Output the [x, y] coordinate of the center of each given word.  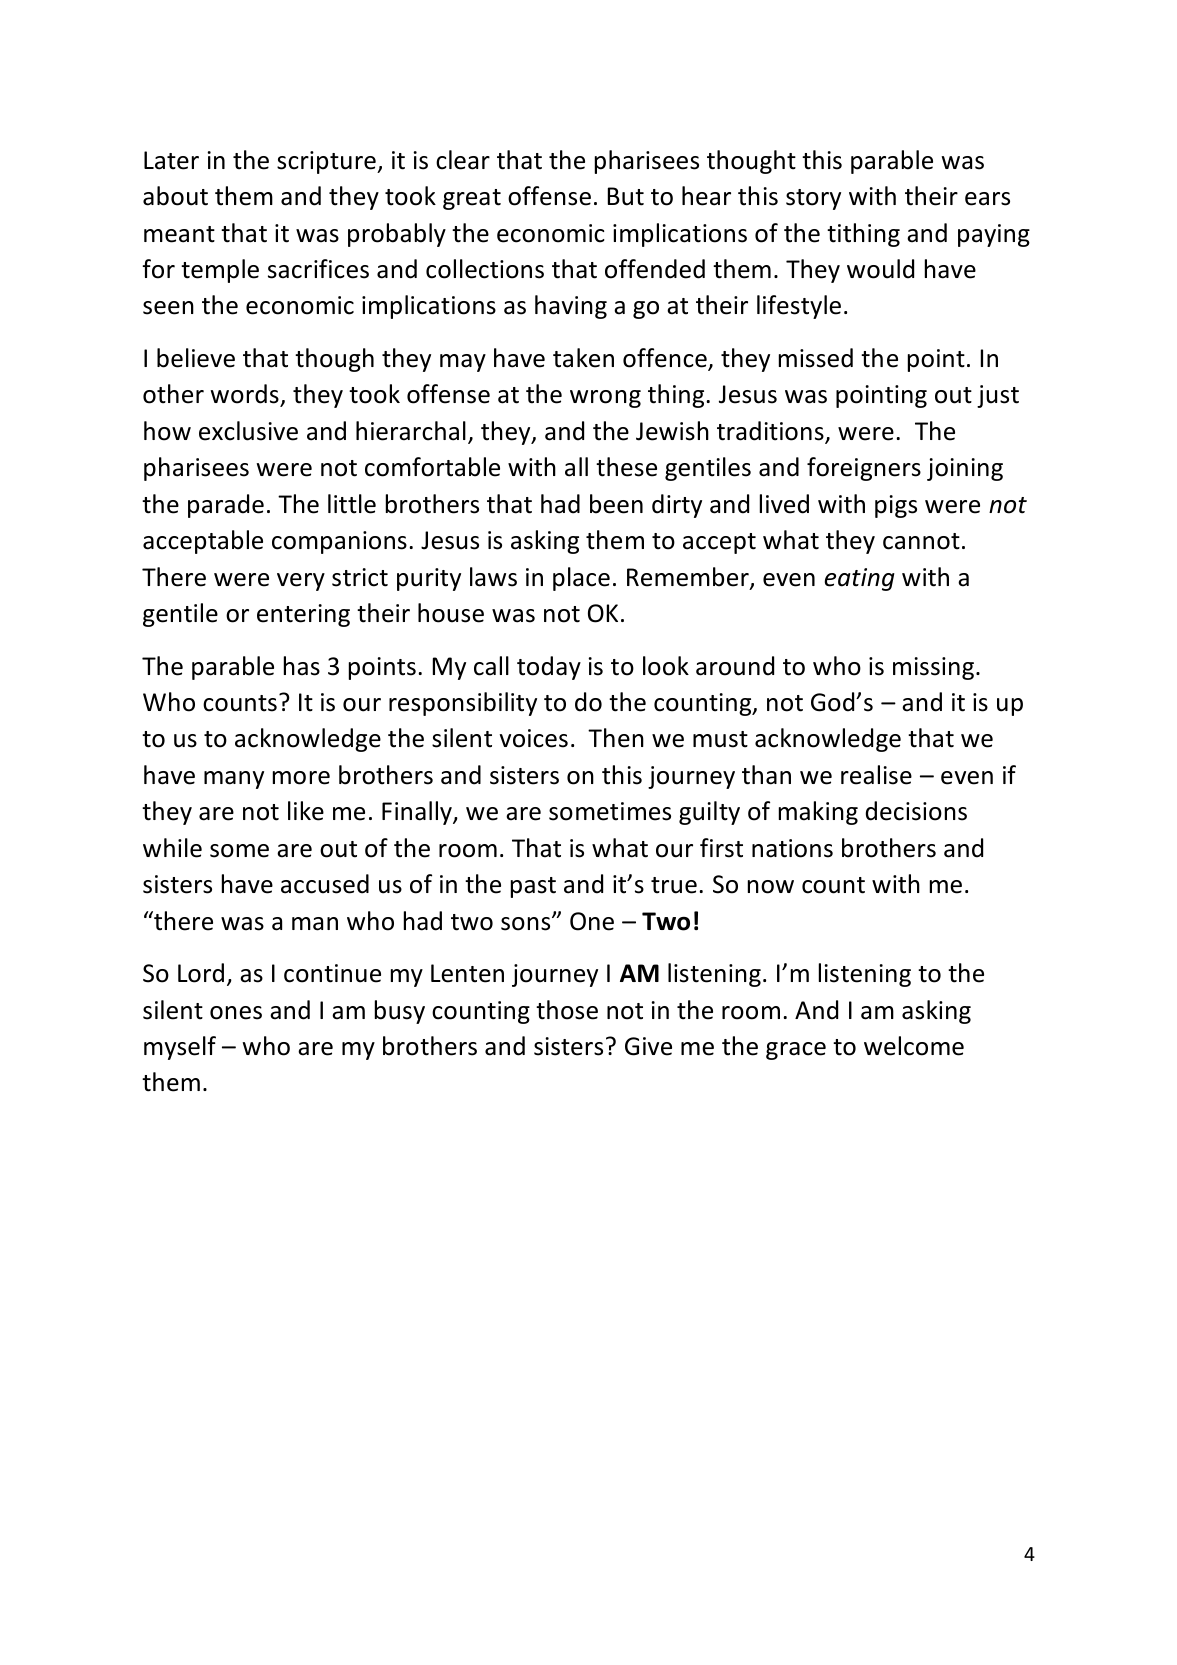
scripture [327, 162]
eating [860, 579]
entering [303, 615]
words [244, 394]
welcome [914, 1046]
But [626, 196]
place [581, 579]
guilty [709, 813]
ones [236, 1013]
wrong [605, 399]
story [813, 199]
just [998, 396]
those [567, 1010]
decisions [916, 811]
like [306, 811]
